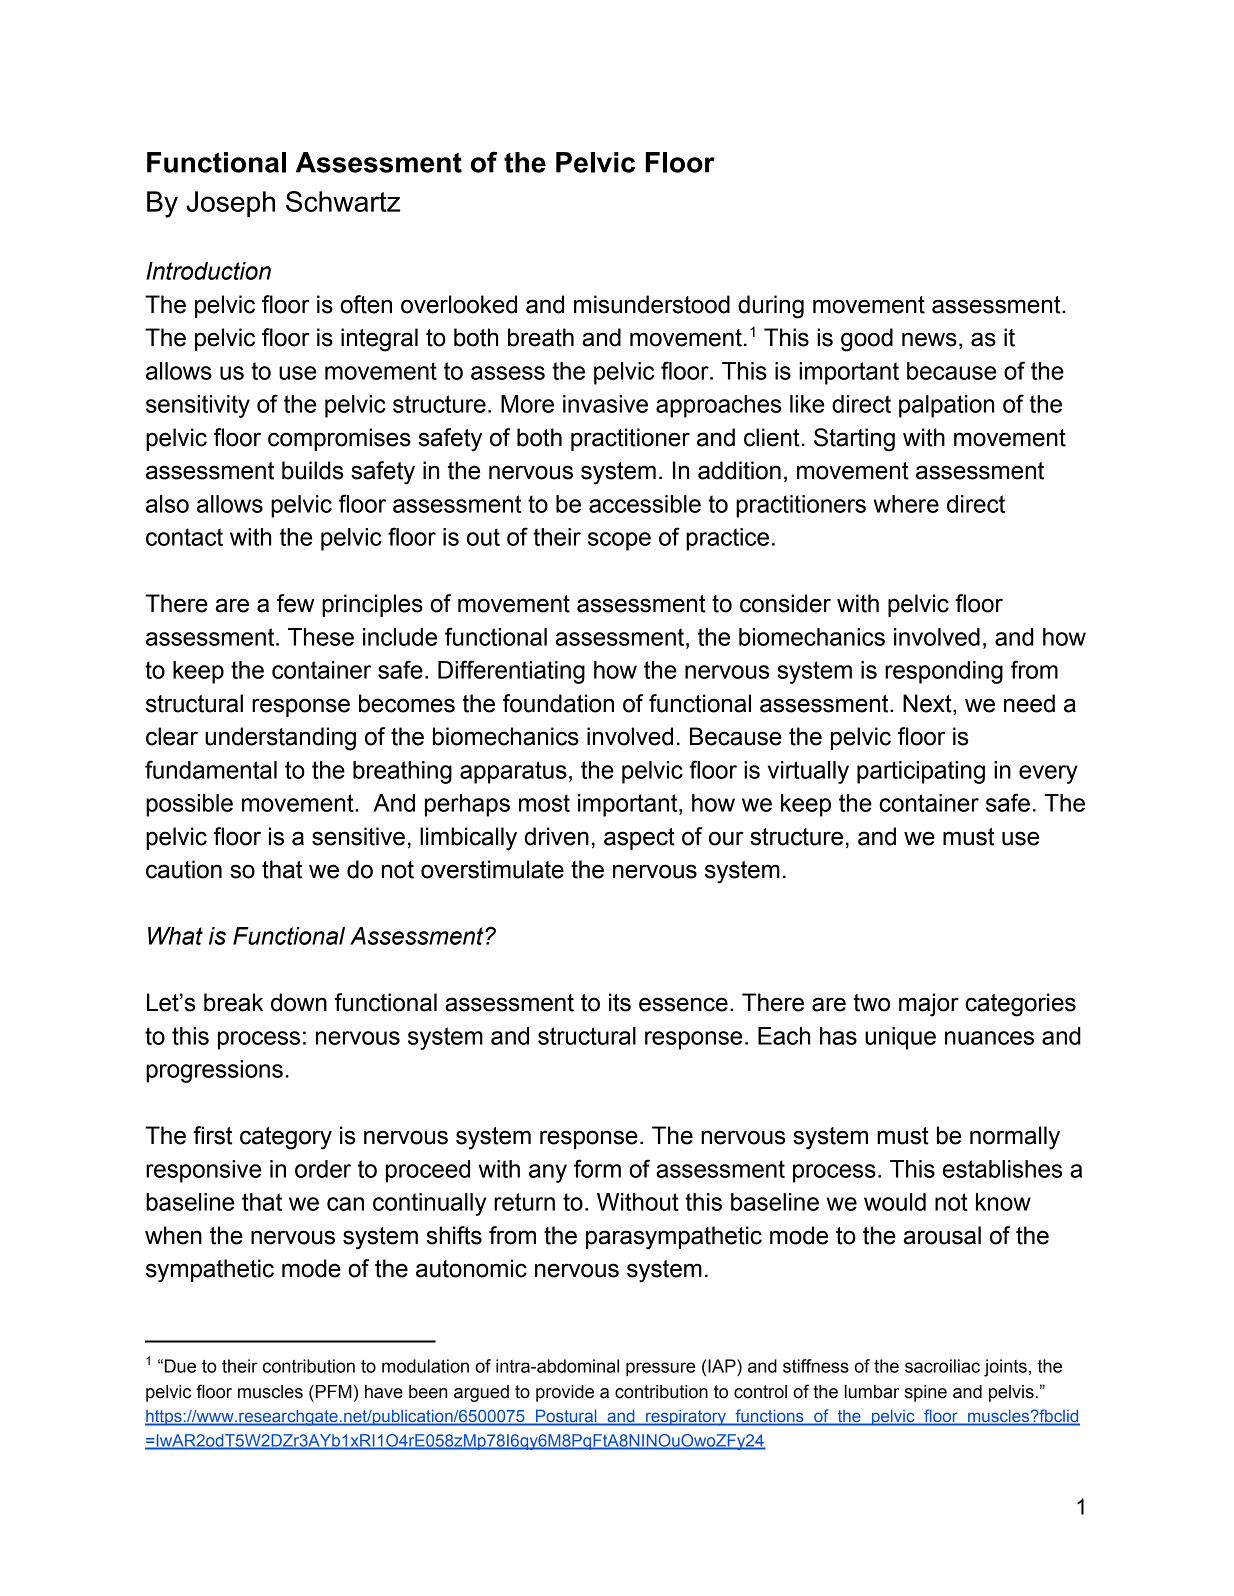  I want to click on responding, so click(944, 672).
